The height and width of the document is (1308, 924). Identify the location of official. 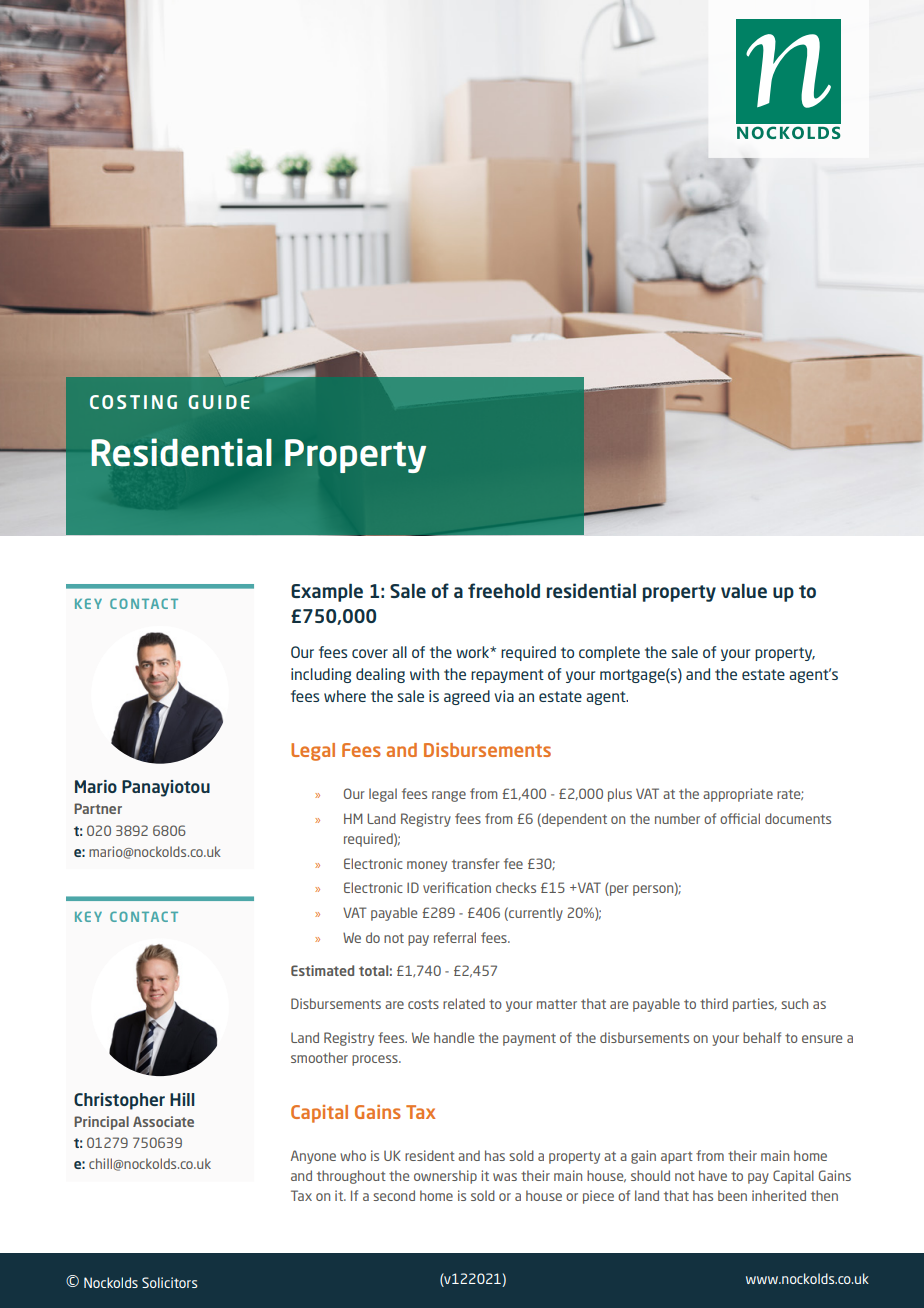
(740, 818).
